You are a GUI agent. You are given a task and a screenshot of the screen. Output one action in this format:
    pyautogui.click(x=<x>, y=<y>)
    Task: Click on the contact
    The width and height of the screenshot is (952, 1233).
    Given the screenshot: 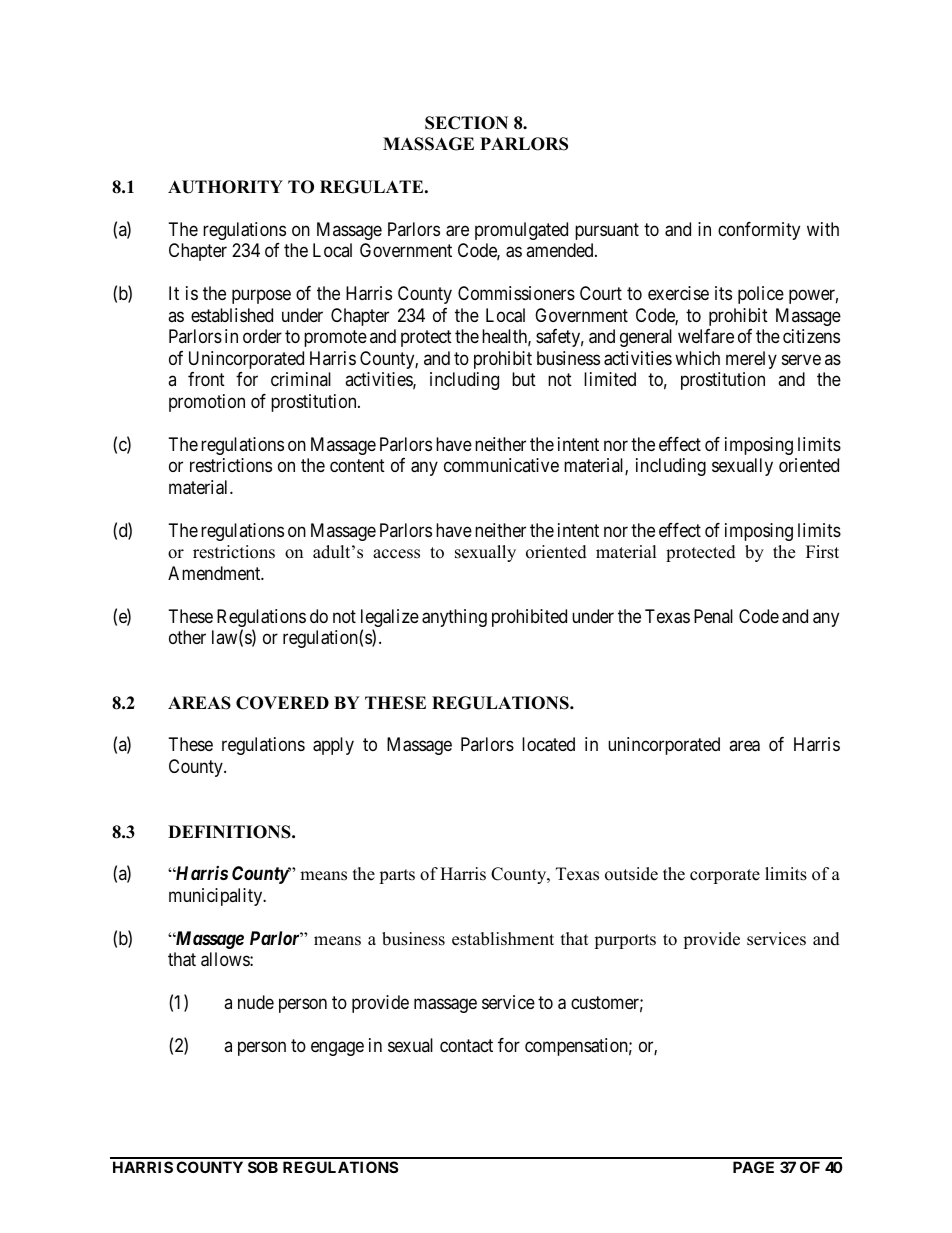 What is the action you would take?
    pyautogui.click(x=466, y=1046)
